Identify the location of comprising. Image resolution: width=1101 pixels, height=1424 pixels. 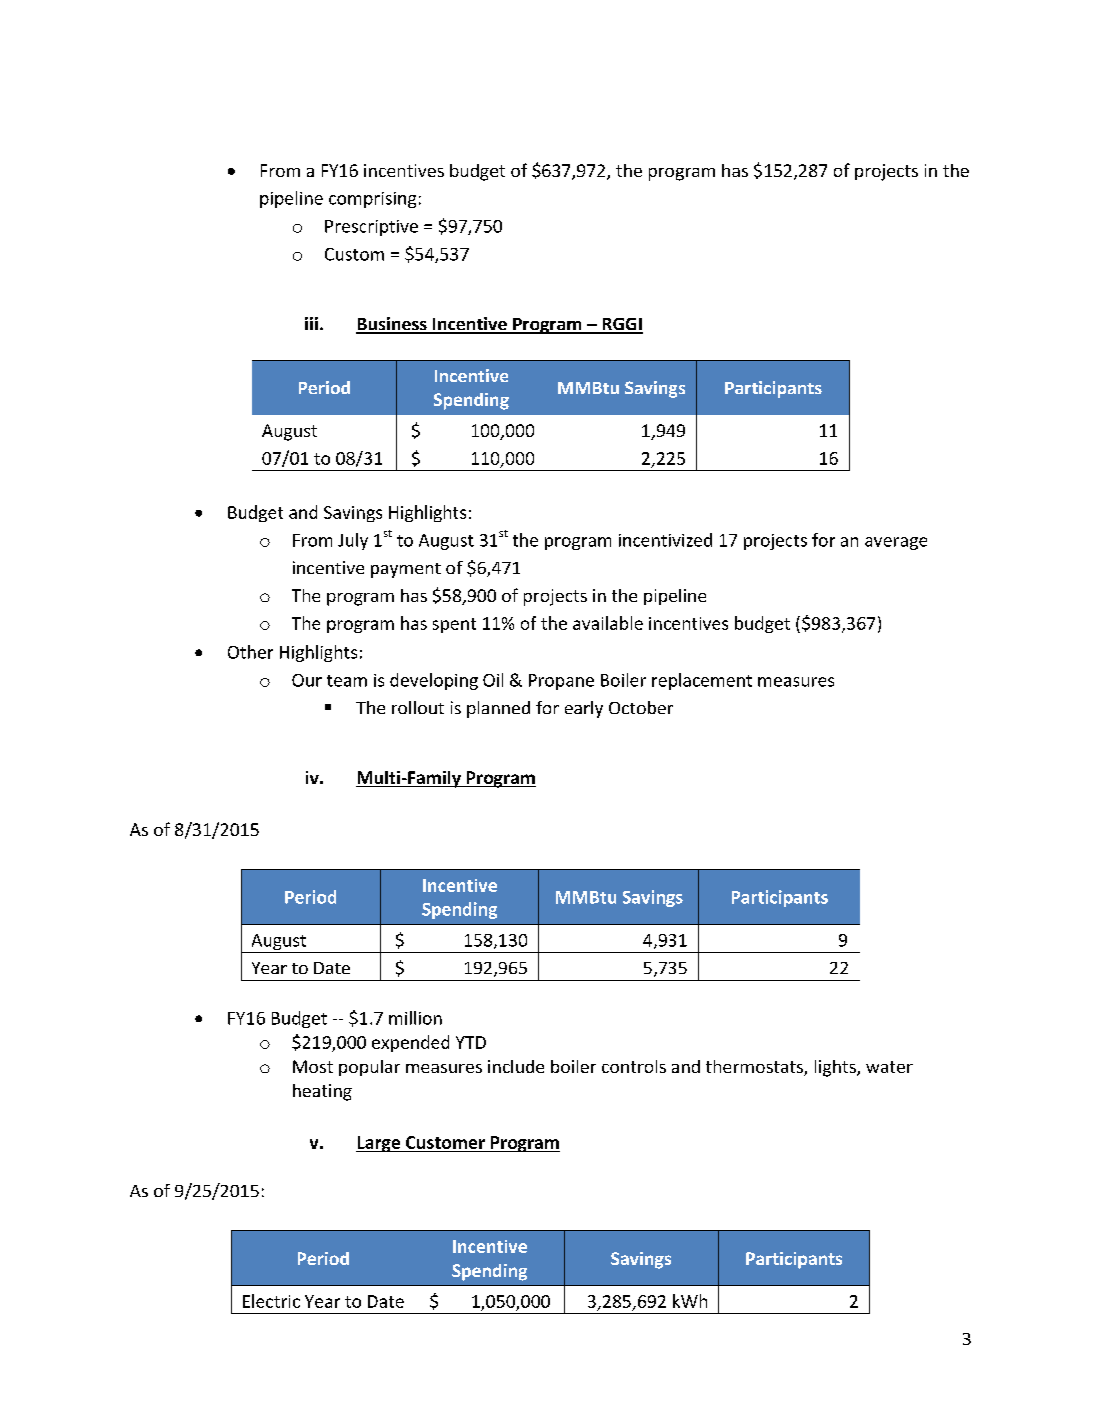
(372, 200).
